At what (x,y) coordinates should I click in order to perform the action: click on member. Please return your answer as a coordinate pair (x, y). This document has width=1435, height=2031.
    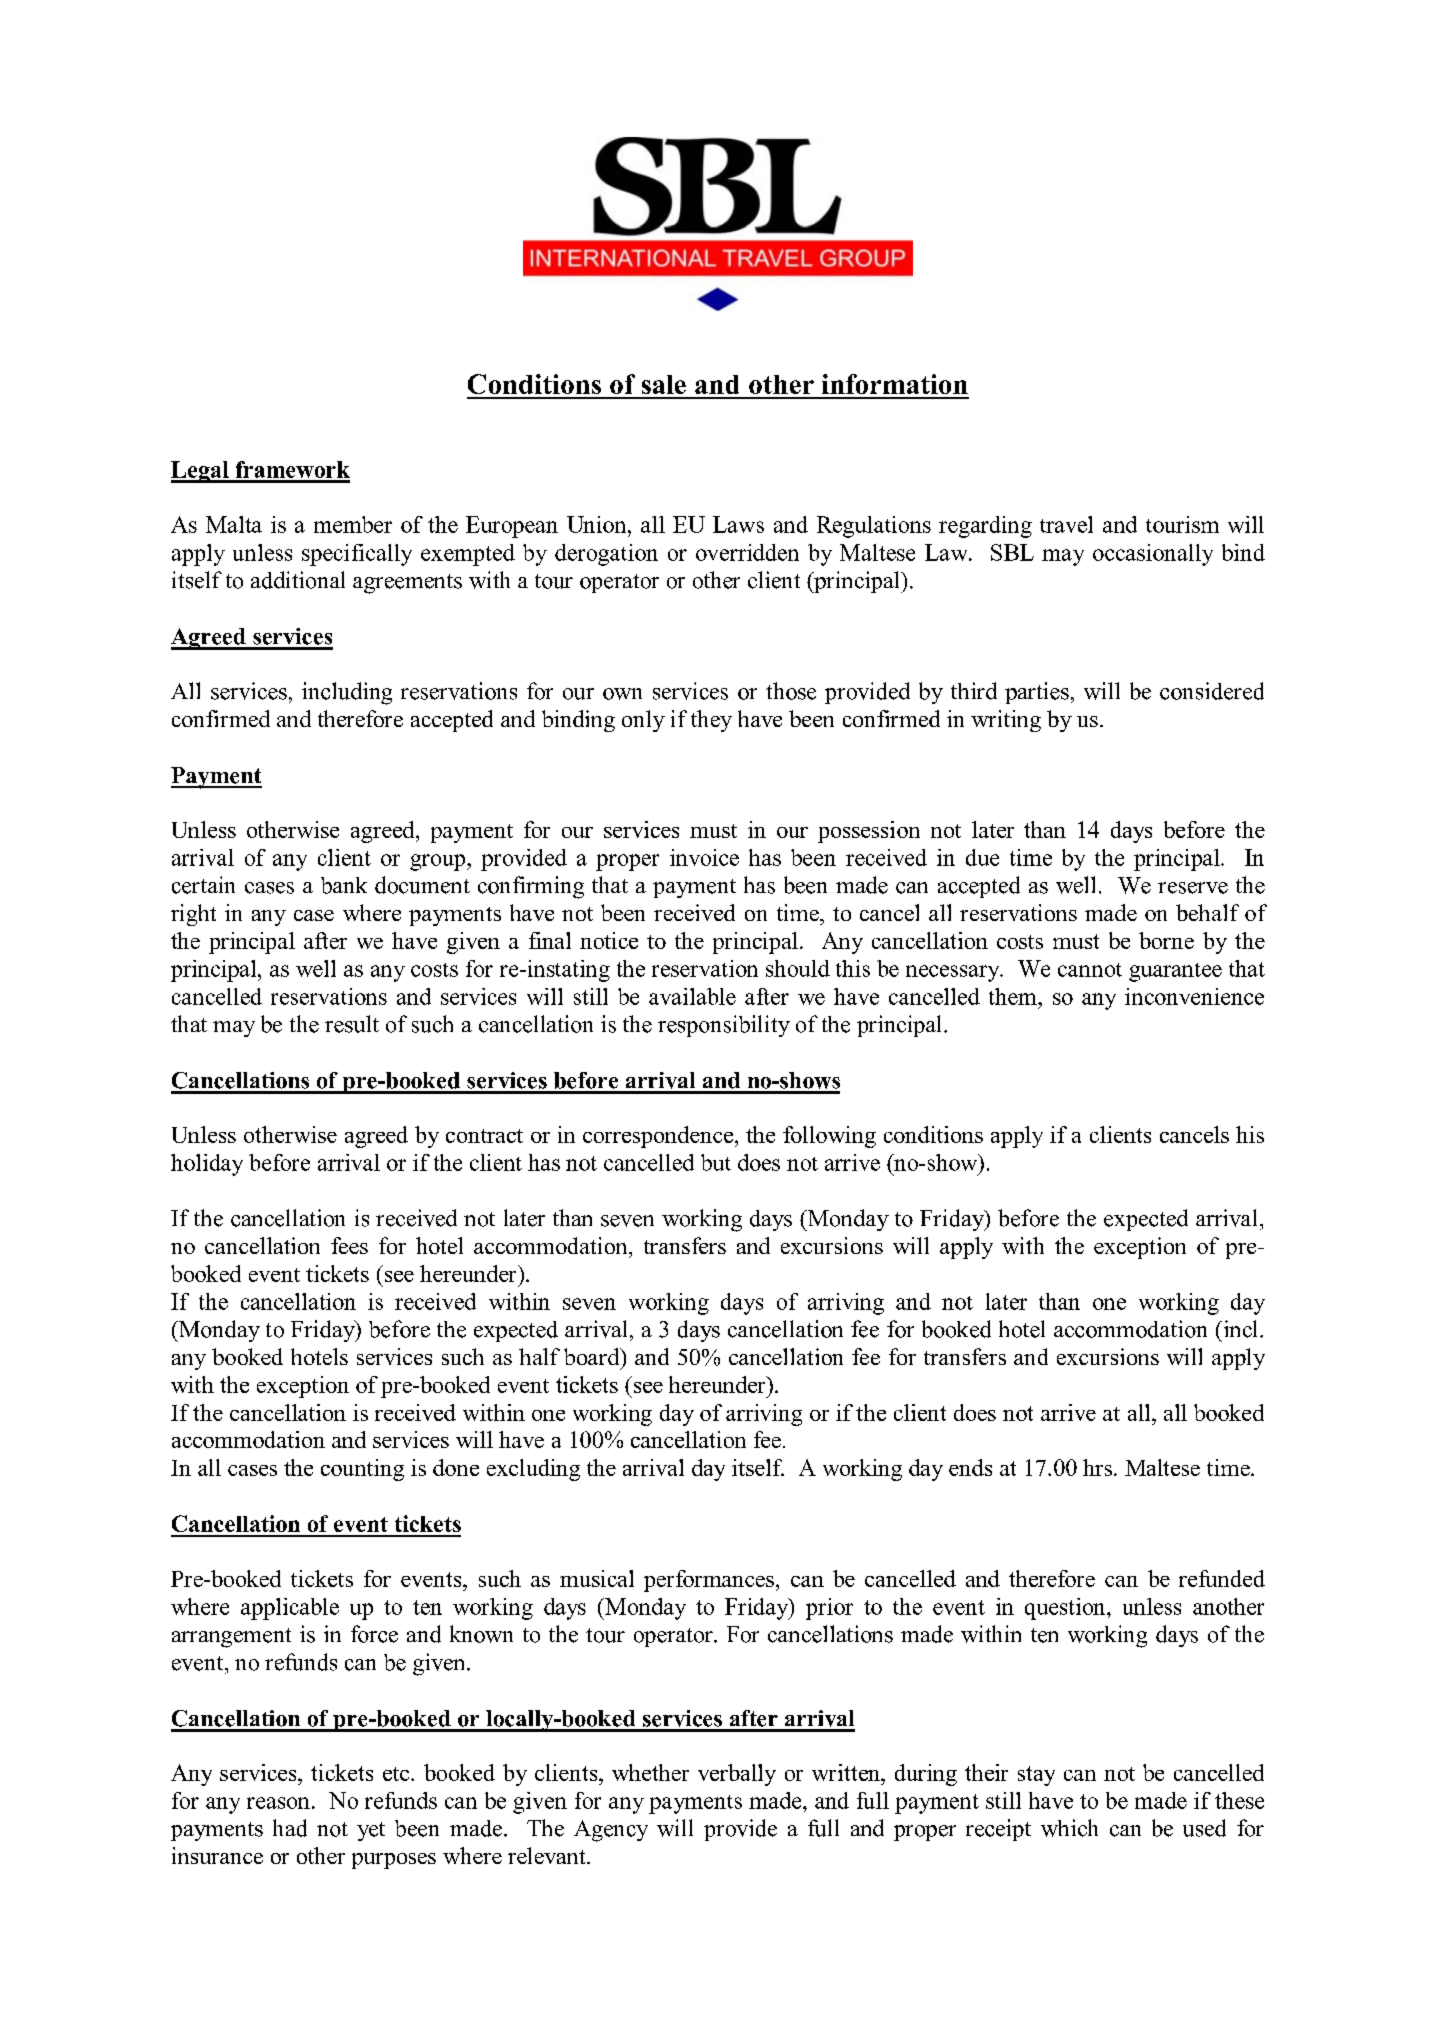
    Looking at the image, I should click on (353, 524).
